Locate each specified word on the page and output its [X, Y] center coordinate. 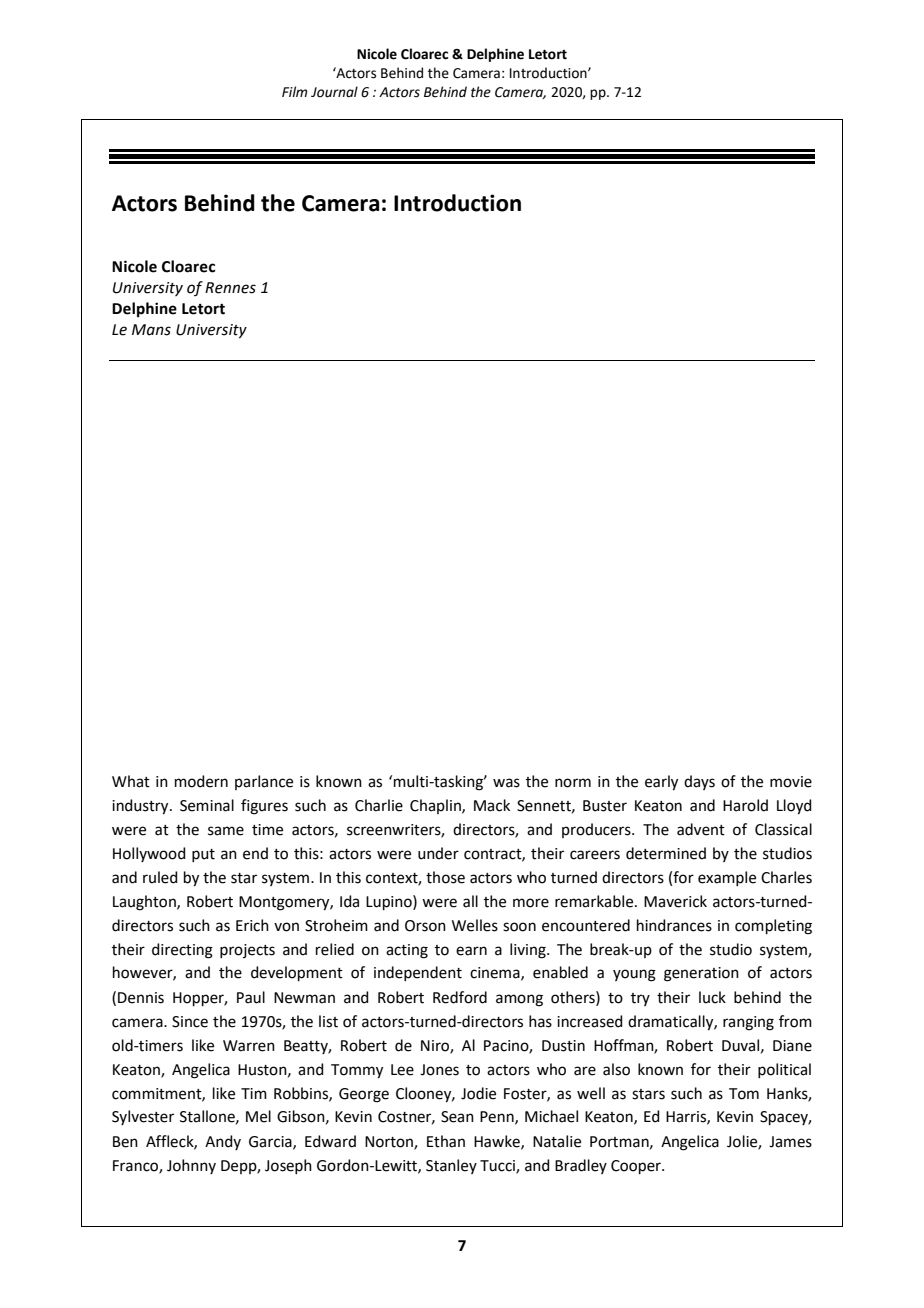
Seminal [207, 805]
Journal [334, 92]
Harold [745, 805]
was [506, 783]
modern [201, 781]
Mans [151, 330]
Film [294, 91]
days [699, 782]
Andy [223, 1142]
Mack [492, 805]
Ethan [446, 1141]
